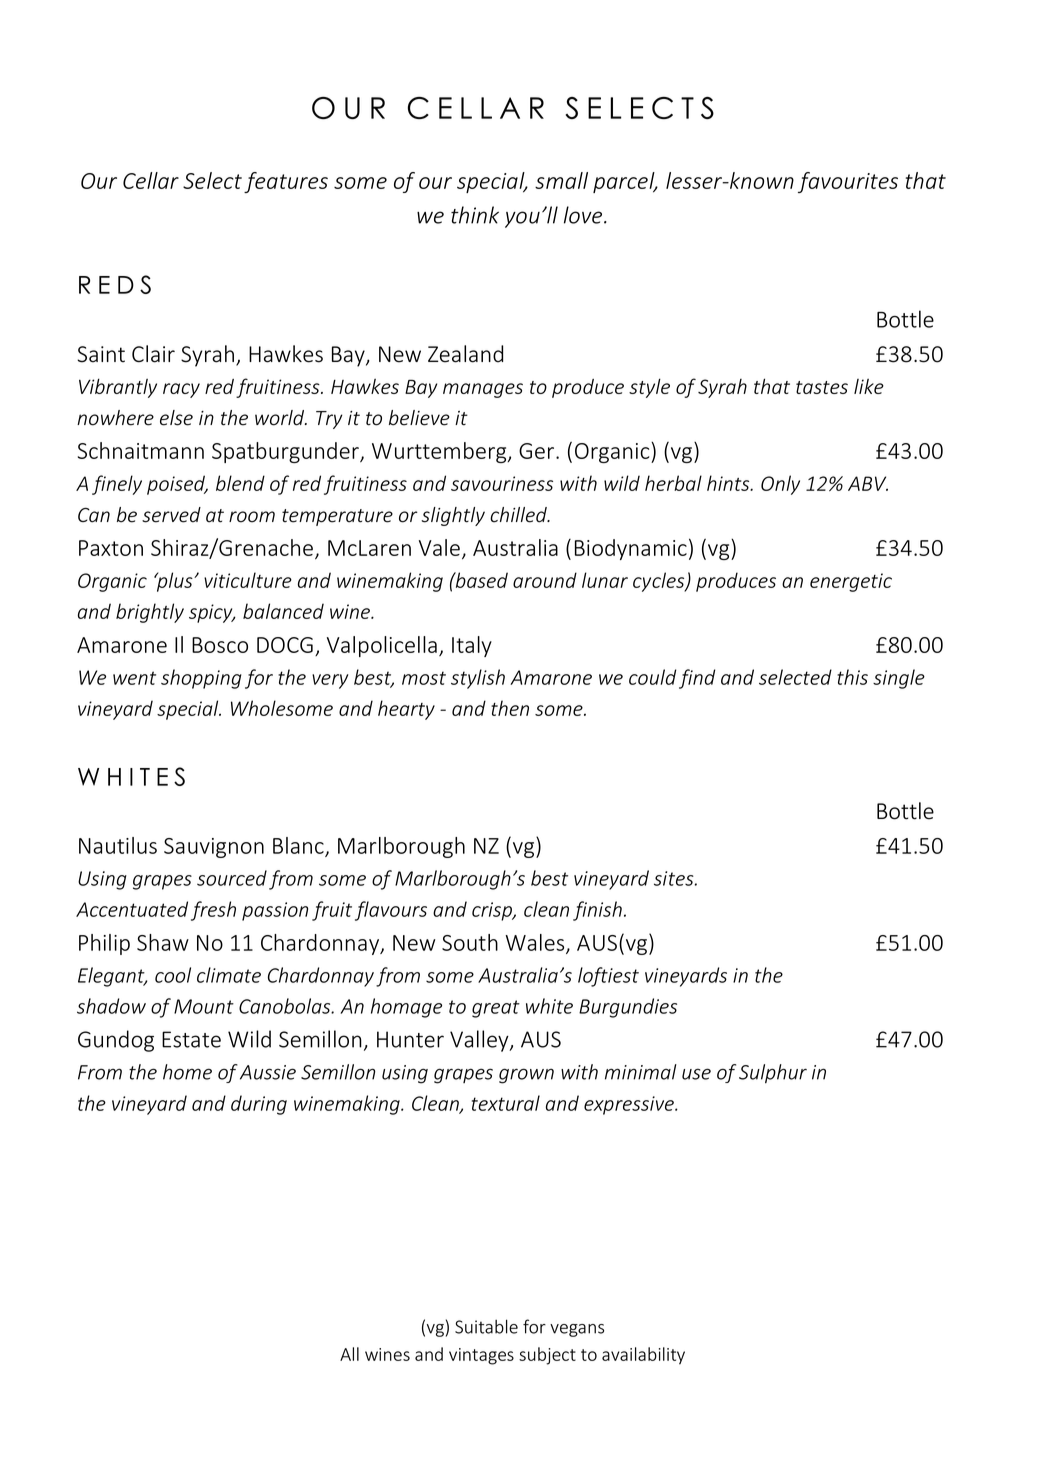 The height and width of the screenshot is (1467, 1037). I want to click on Sauvignon, so click(214, 848).
